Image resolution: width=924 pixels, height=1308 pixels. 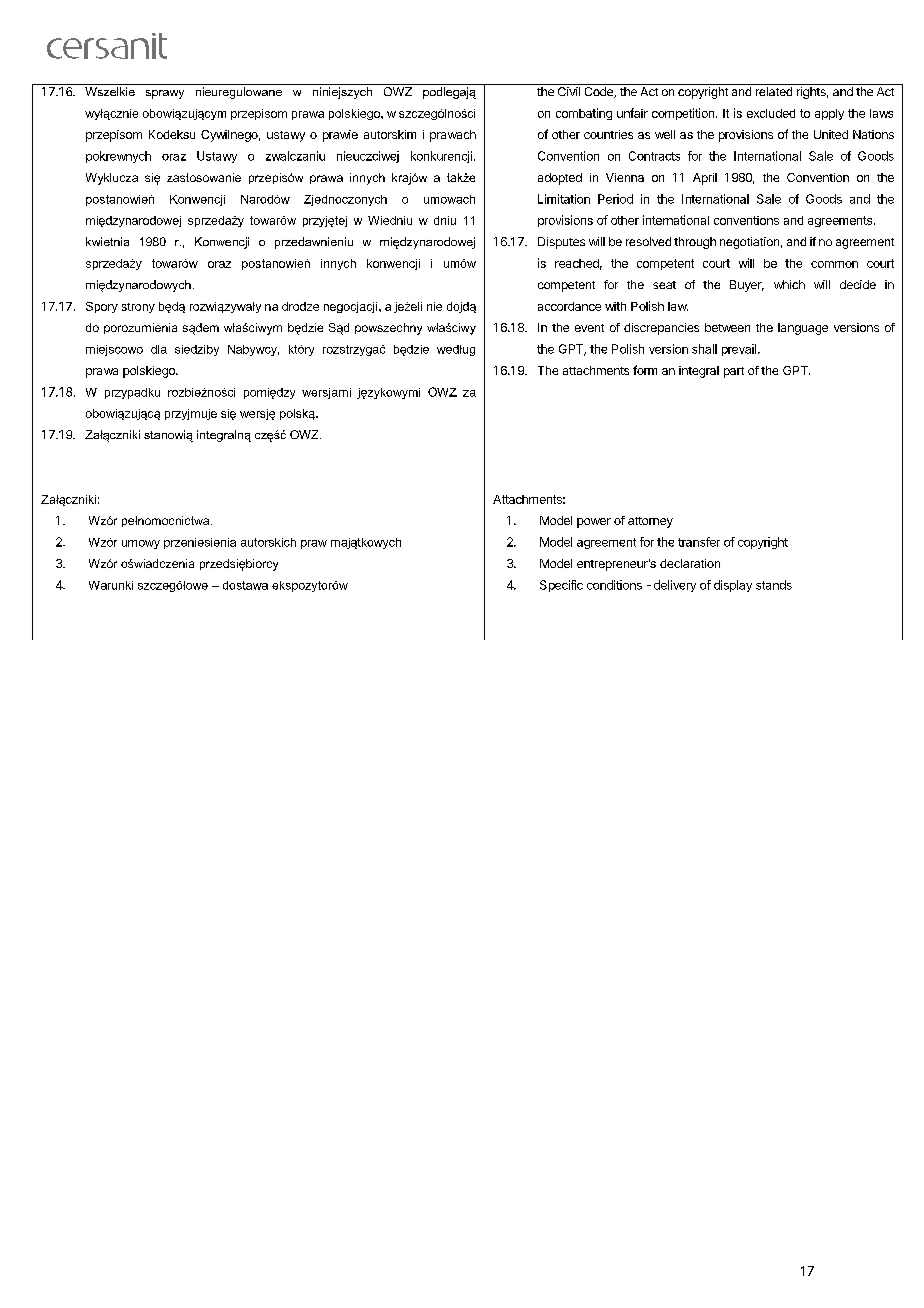 I want to click on excluded, so click(x=771, y=113).
